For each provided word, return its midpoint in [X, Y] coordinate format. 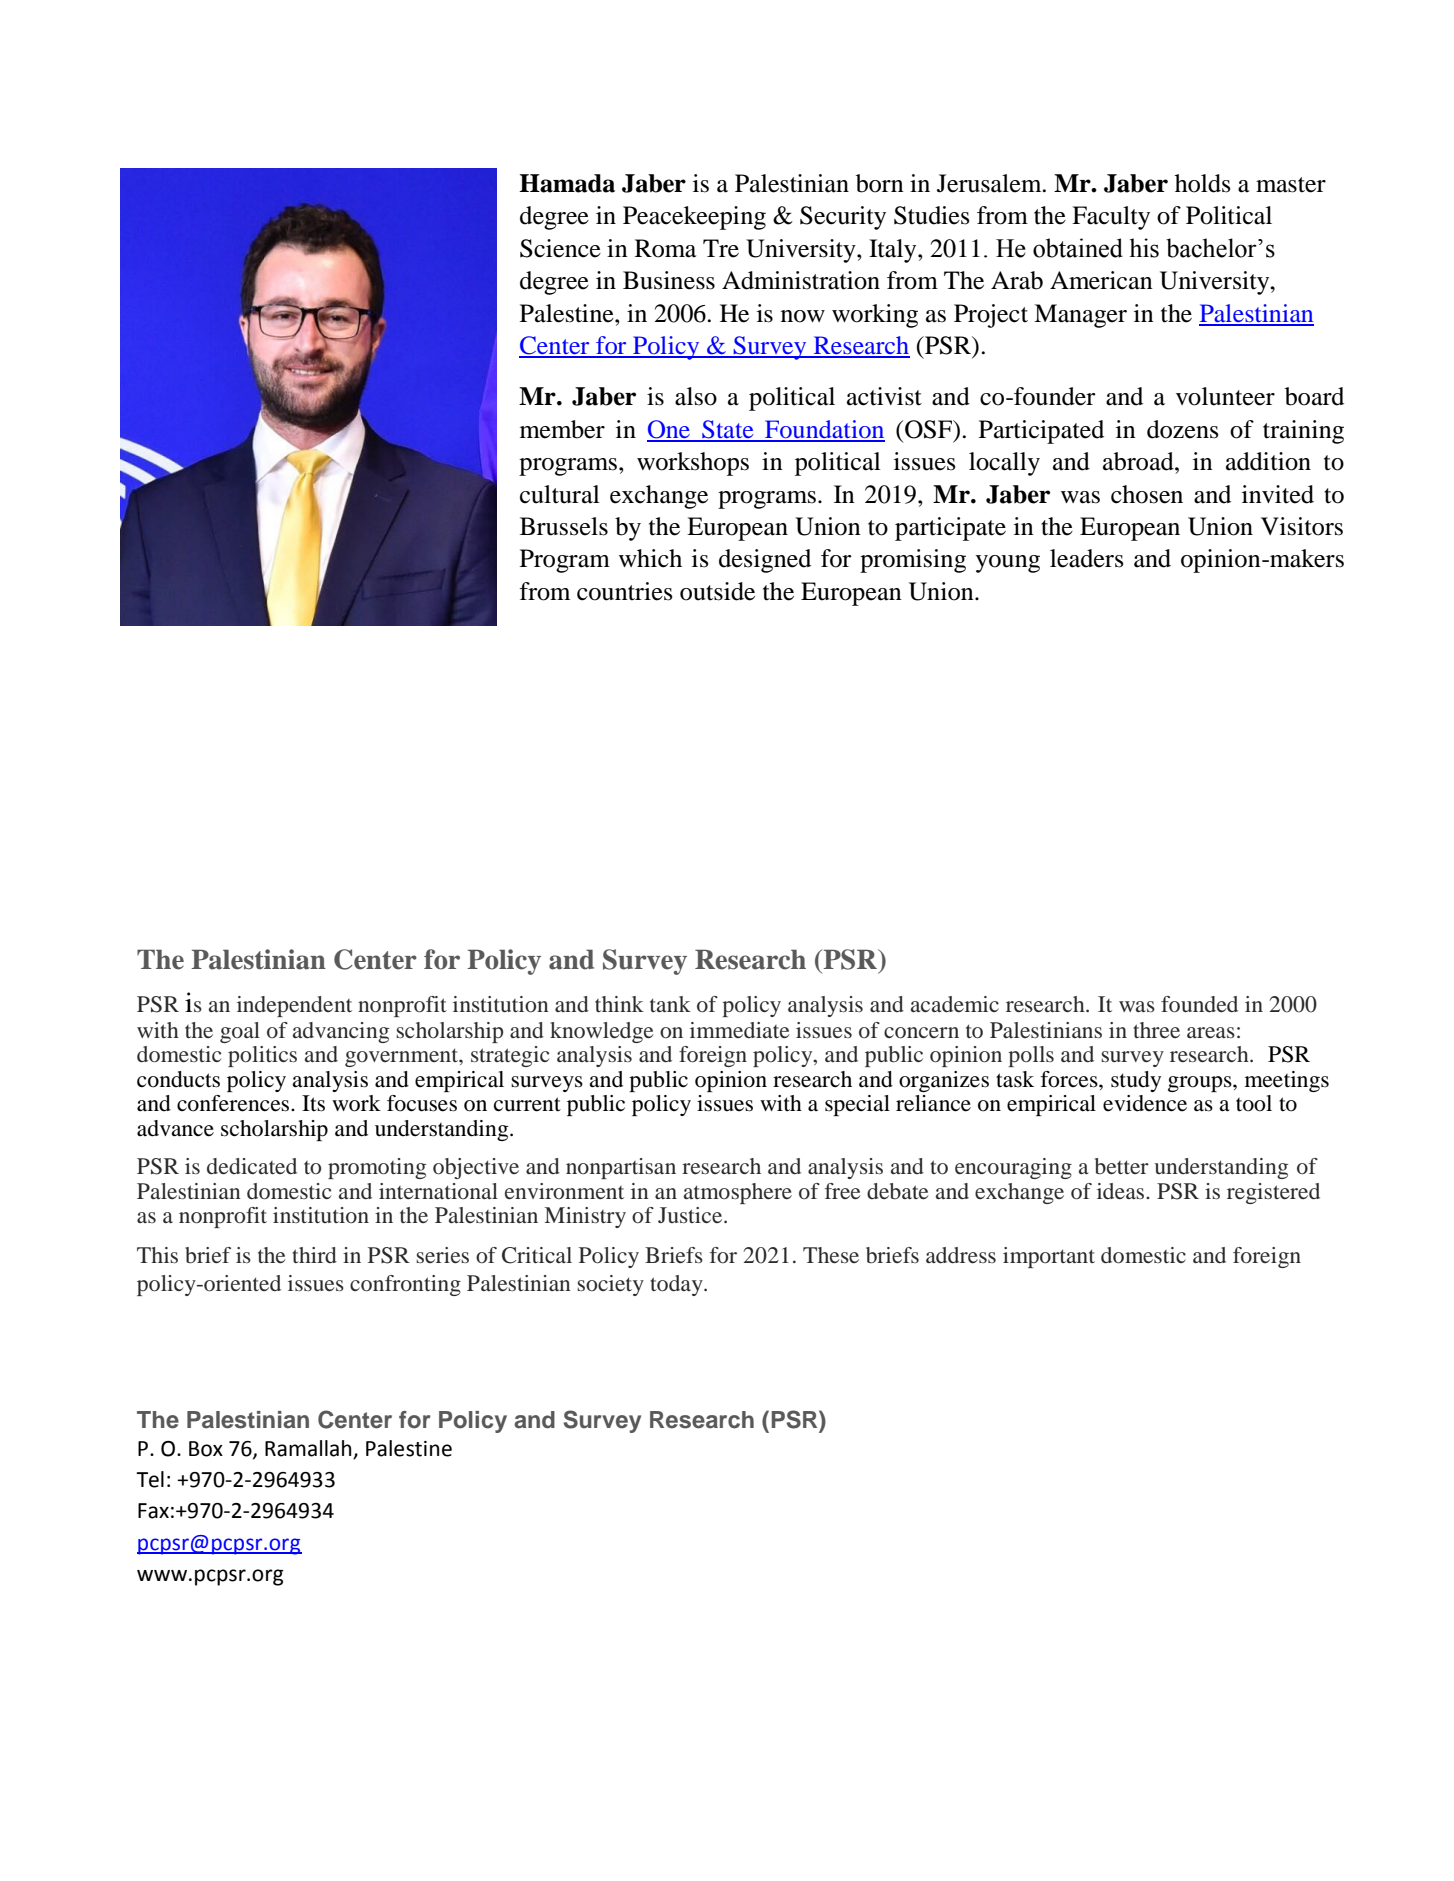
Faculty [1111, 218]
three [1156, 1030]
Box [206, 1449]
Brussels [564, 526]
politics [262, 1056]
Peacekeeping [694, 218]
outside [717, 591]
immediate [740, 1030]
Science [560, 248]
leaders [1086, 558]
